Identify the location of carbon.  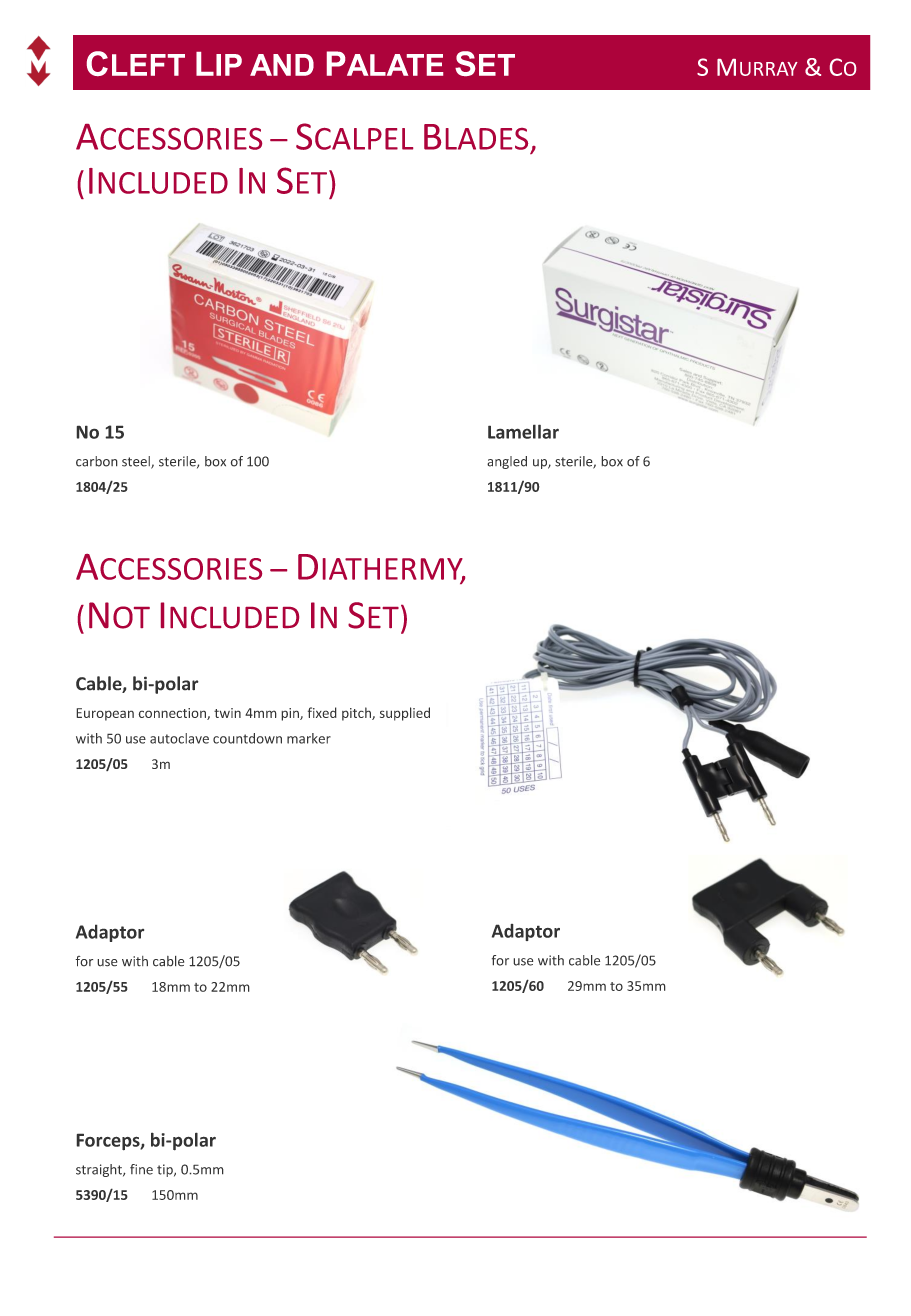
(97, 461).
